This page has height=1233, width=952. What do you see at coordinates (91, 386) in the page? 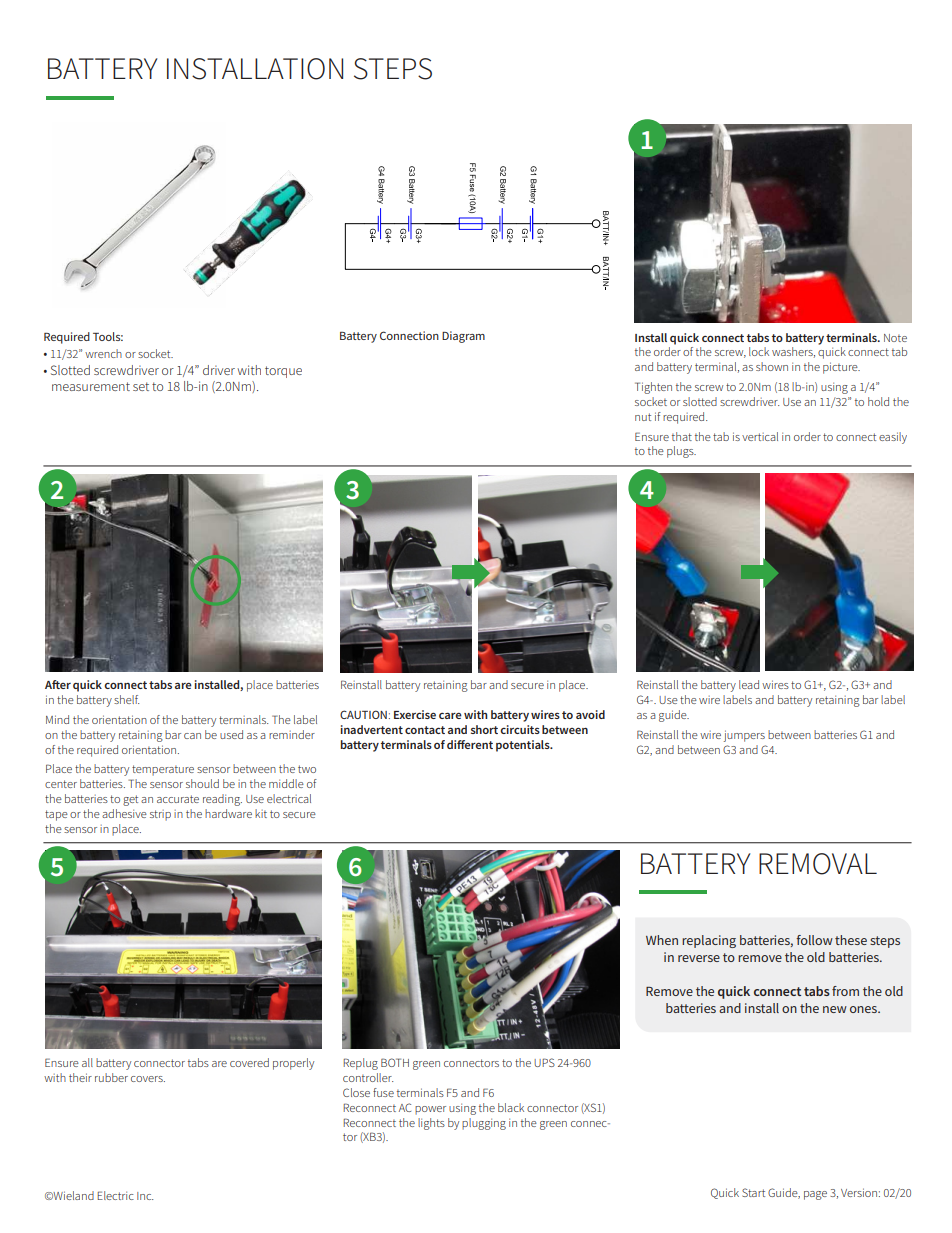
I see `measurement` at bounding box center [91, 386].
